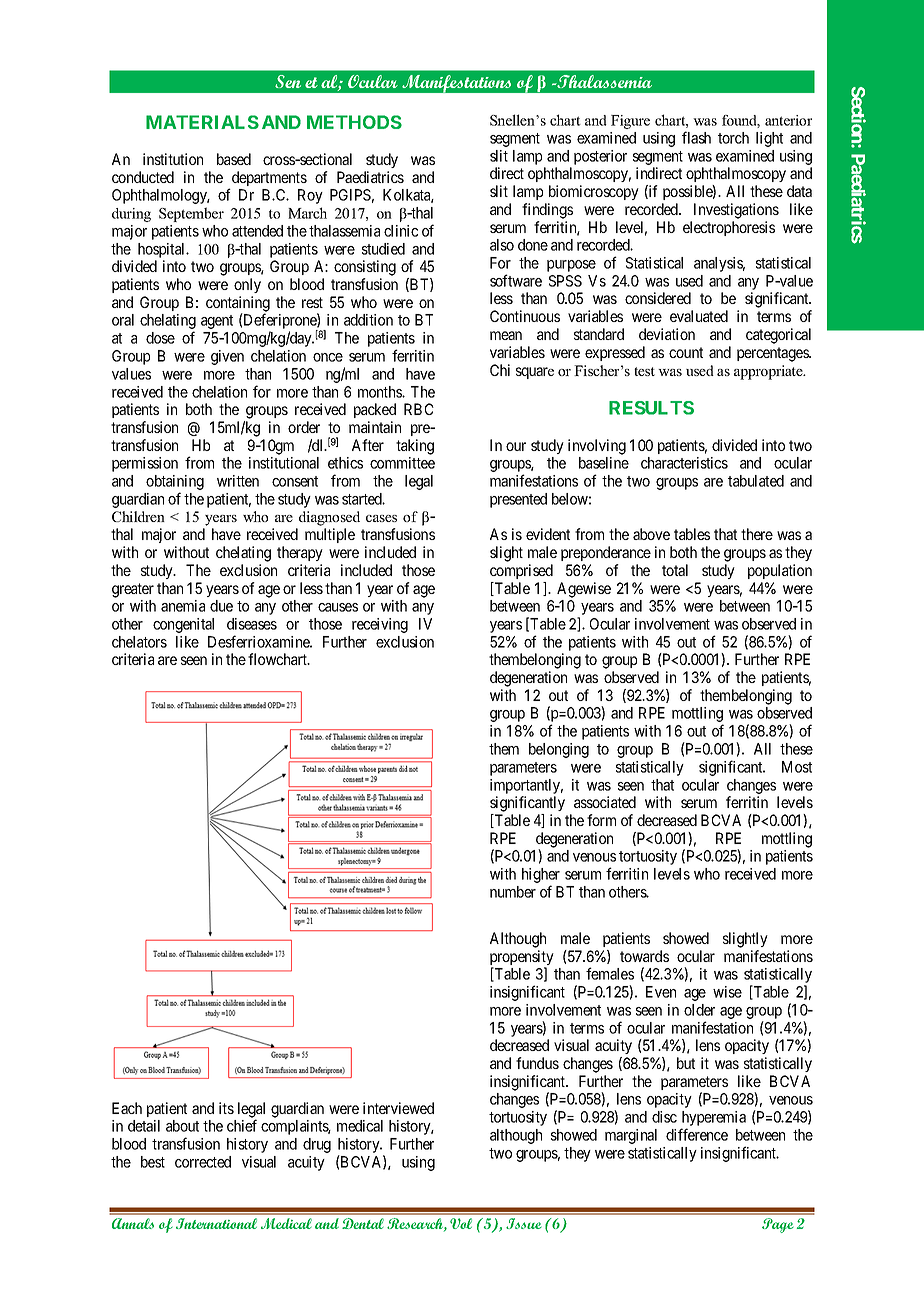 The image size is (924, 1308). Describe the element at coordinates (651, 408) in the screenshot. I see `RESULTS` at that location.
